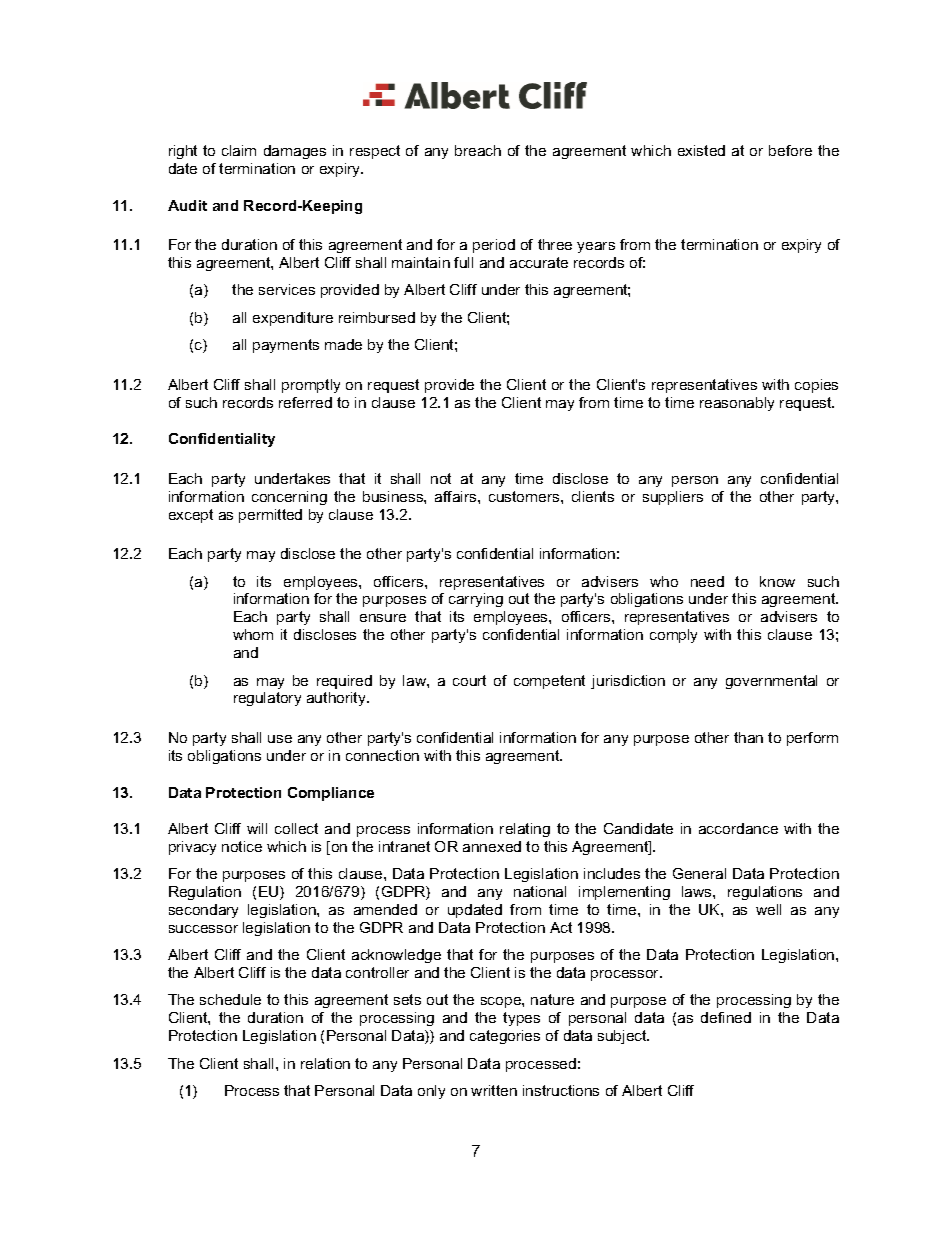  I want to click on than, so click(748, 737).
